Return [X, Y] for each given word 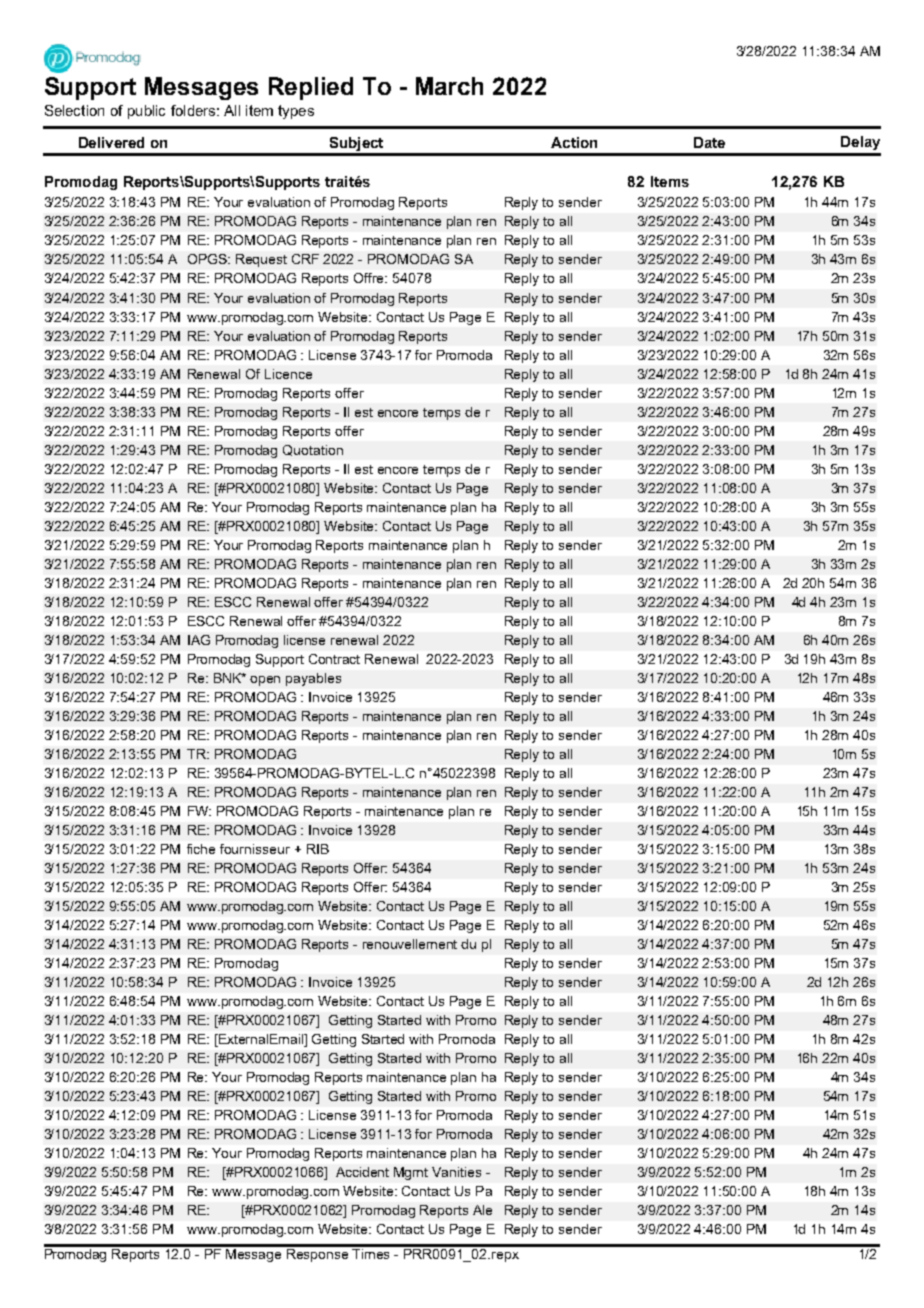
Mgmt [411, 1173]
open [265, 681]
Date [709, 142]
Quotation [313, 450]
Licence [288, 374]
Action [574, 142]
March [449, 86]
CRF [305, 259]
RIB [318, 849]
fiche [201, 849]
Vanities [456, 1172]
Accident [362, 1172]
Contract [334, 659]
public [146, 112]
